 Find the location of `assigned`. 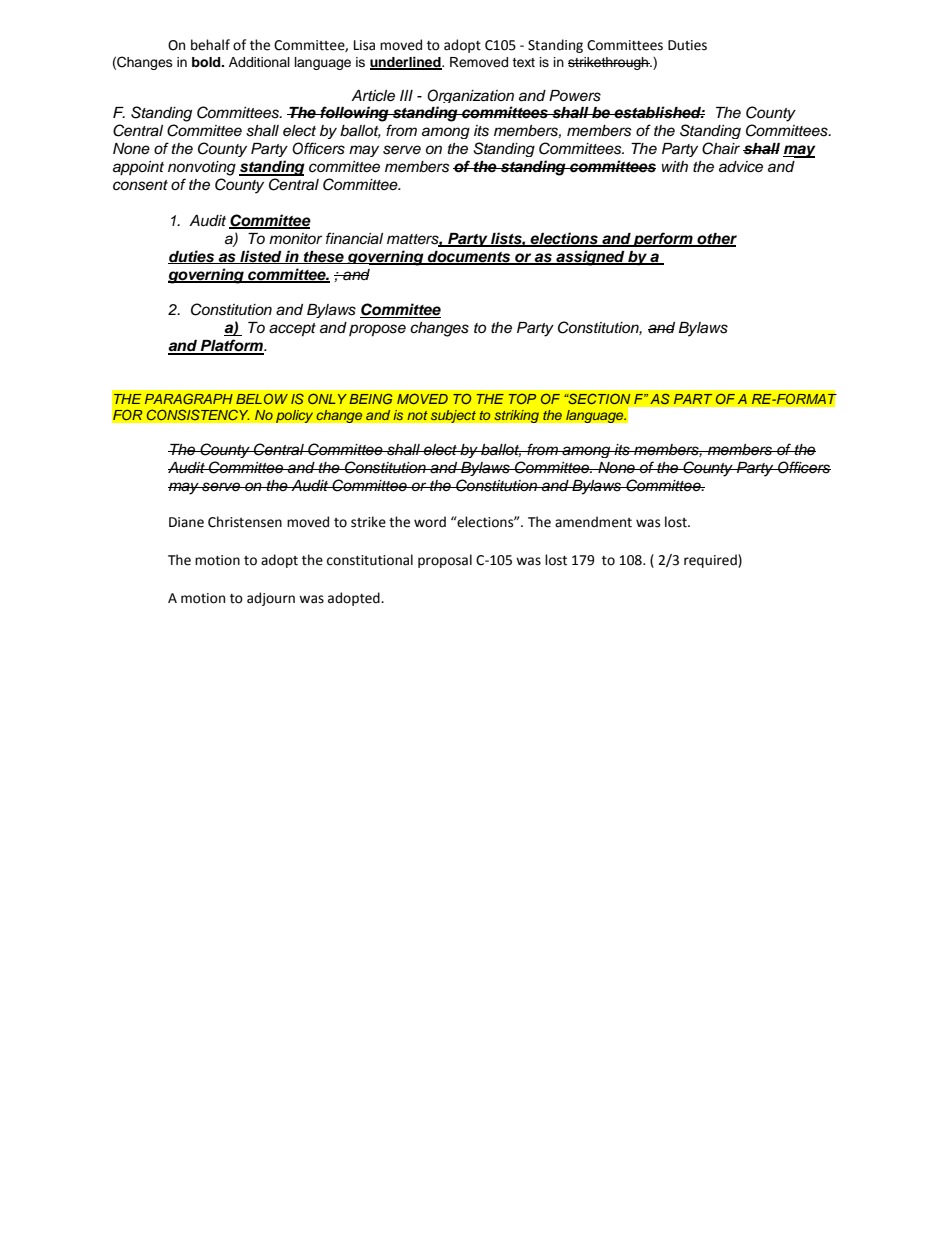

assigned is located at coordinates (590, 258).
